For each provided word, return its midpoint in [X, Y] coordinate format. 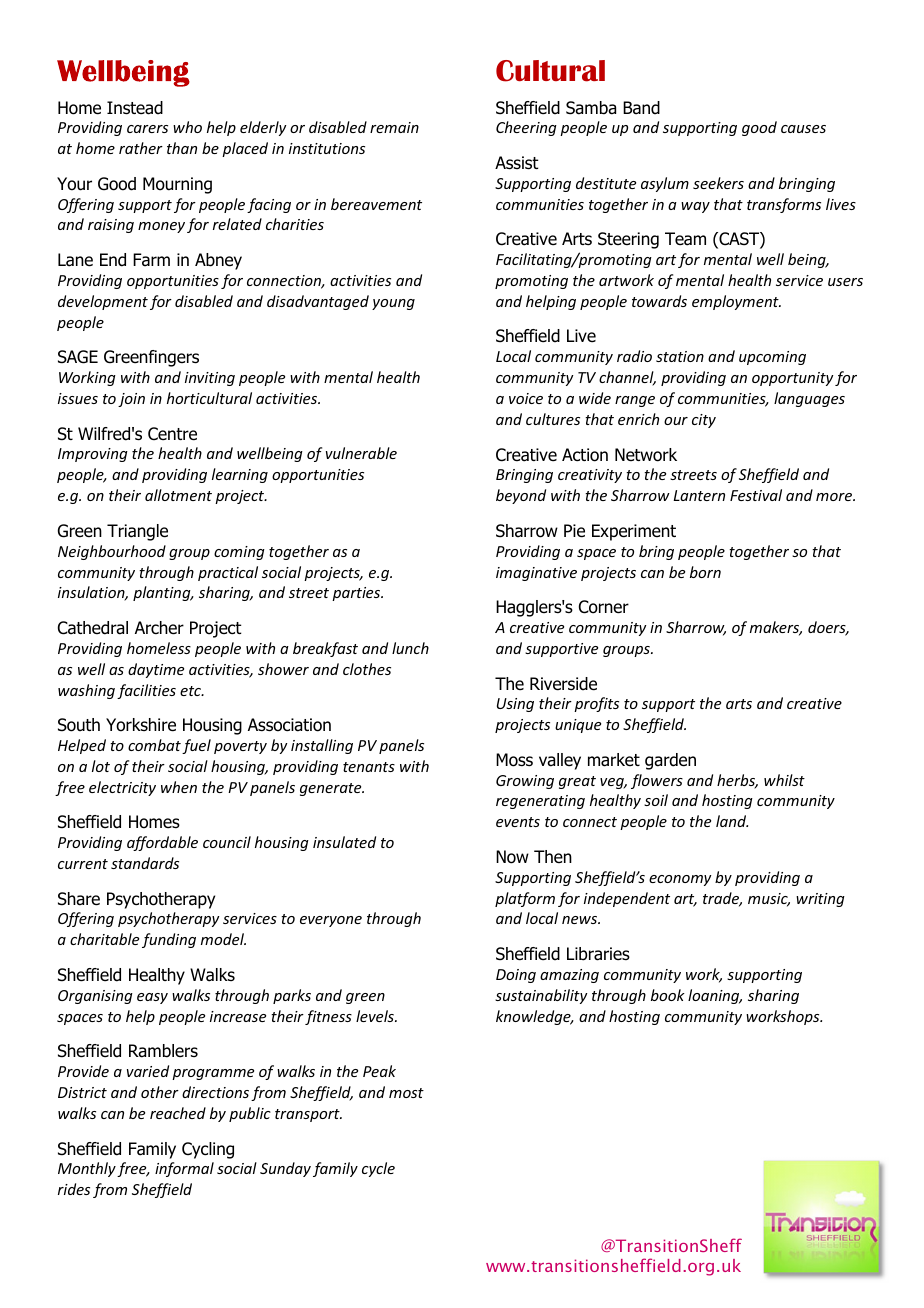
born [705, 572]
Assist [517, 163]
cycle [378, 1169]
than [182, 148]
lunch [410, 648]
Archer [159, 628]
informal [184, 1169]
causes [803, 129]
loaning [715, 996]
